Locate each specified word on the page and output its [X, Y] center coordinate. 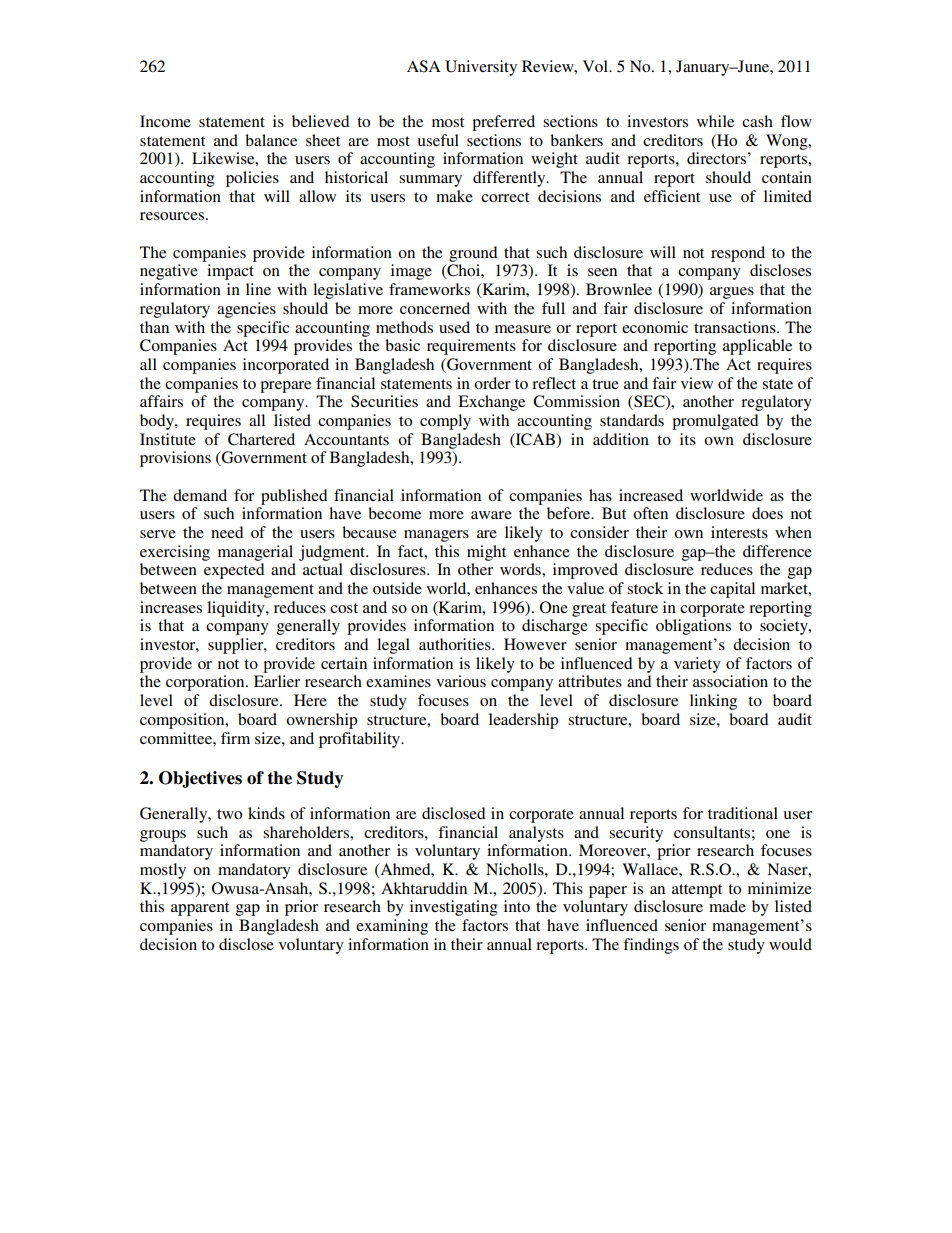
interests [739, 532]
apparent [200, 909]
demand [200, 495]
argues [732, 293]
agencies [246, 310]
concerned [435, 308]
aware [491, 515]
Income [165, 121]
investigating [454, 908]
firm [235, 738]
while [715, 121]
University [481, 68]
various [461, 681]
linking [713, 702]
